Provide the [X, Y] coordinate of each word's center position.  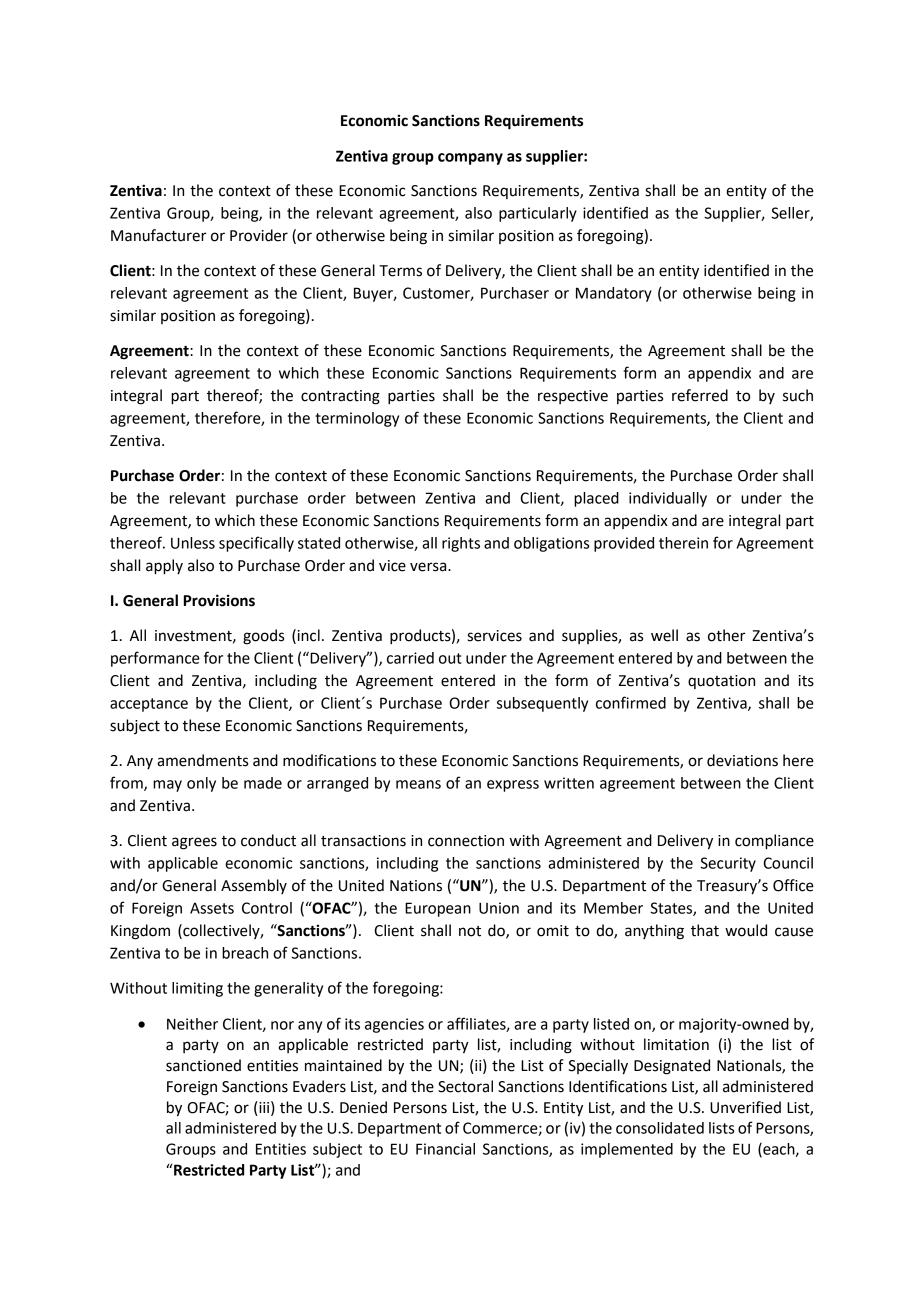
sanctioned [203, 1065]
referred [700, 395]
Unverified [745, 1107]
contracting [340, 397]
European [438, 909]
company [470, 159]
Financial [445, 1149]
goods [263, 637]
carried [410, 658]
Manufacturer [158, 235]
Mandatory [614, 294]
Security [728, 864]
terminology [357, 419]
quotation [721, 682]
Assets [212, 908]
